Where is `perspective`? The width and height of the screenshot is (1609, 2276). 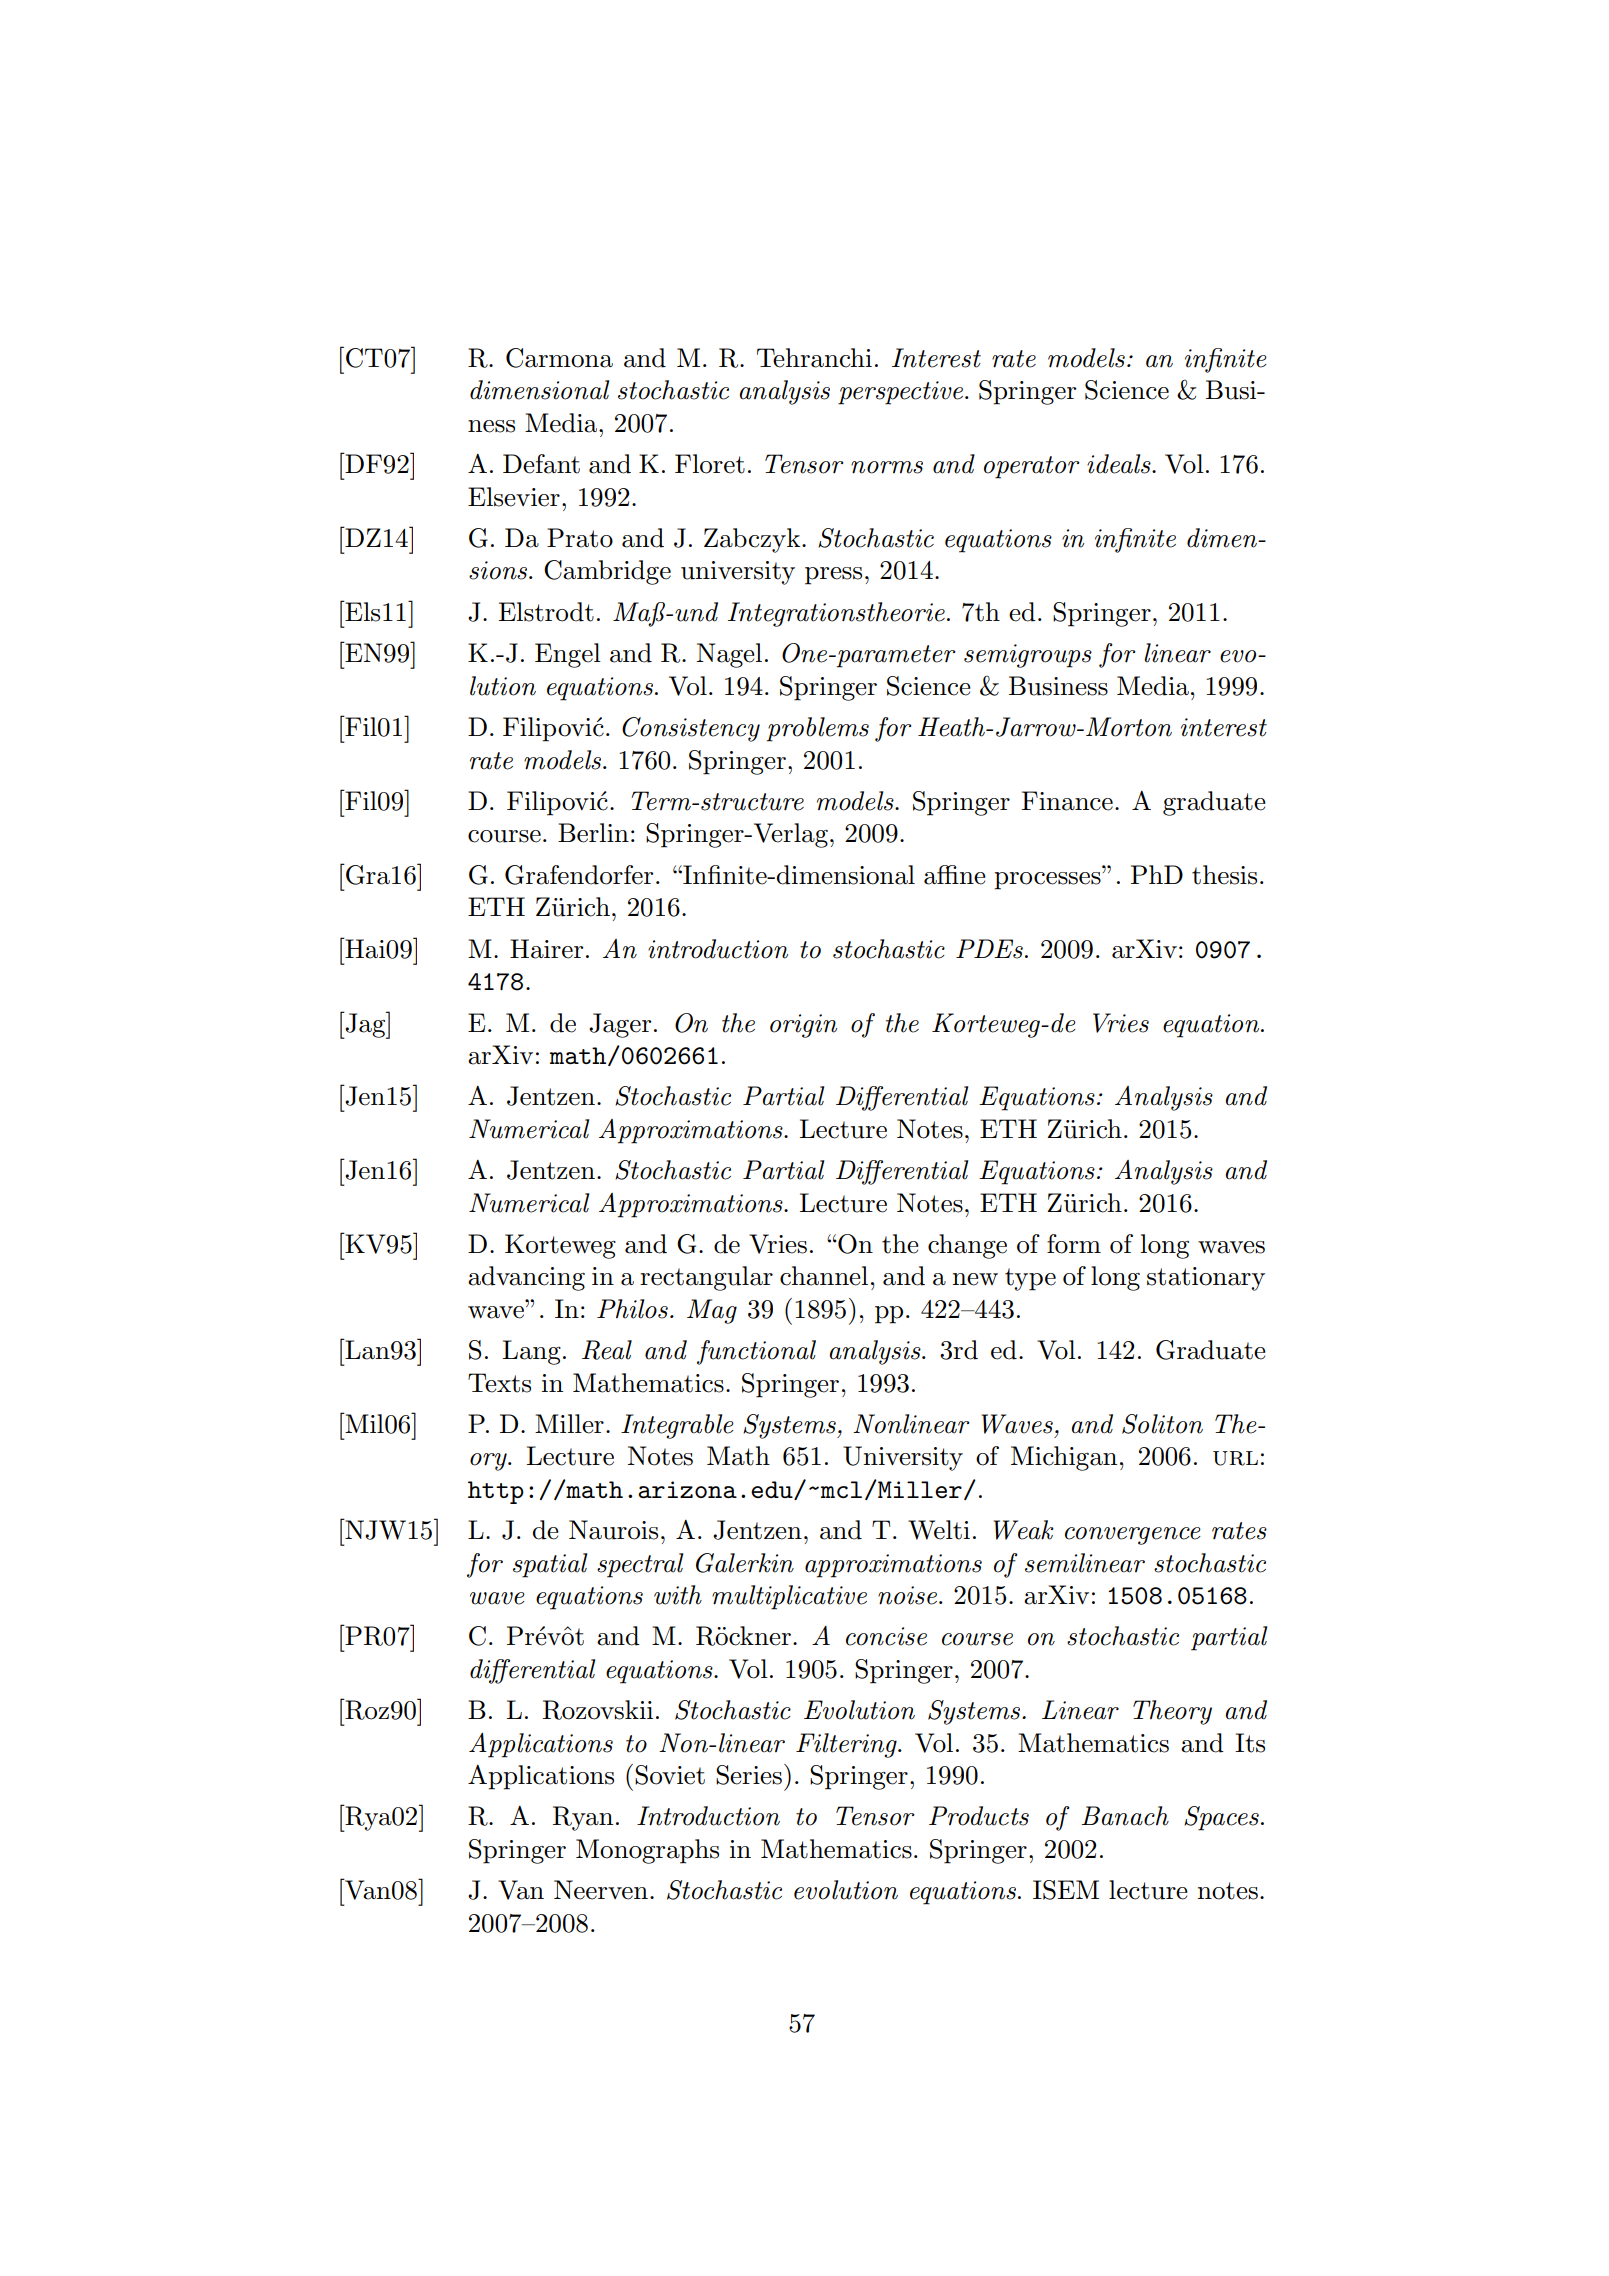 perspective is located at coordinates (902, 393).
